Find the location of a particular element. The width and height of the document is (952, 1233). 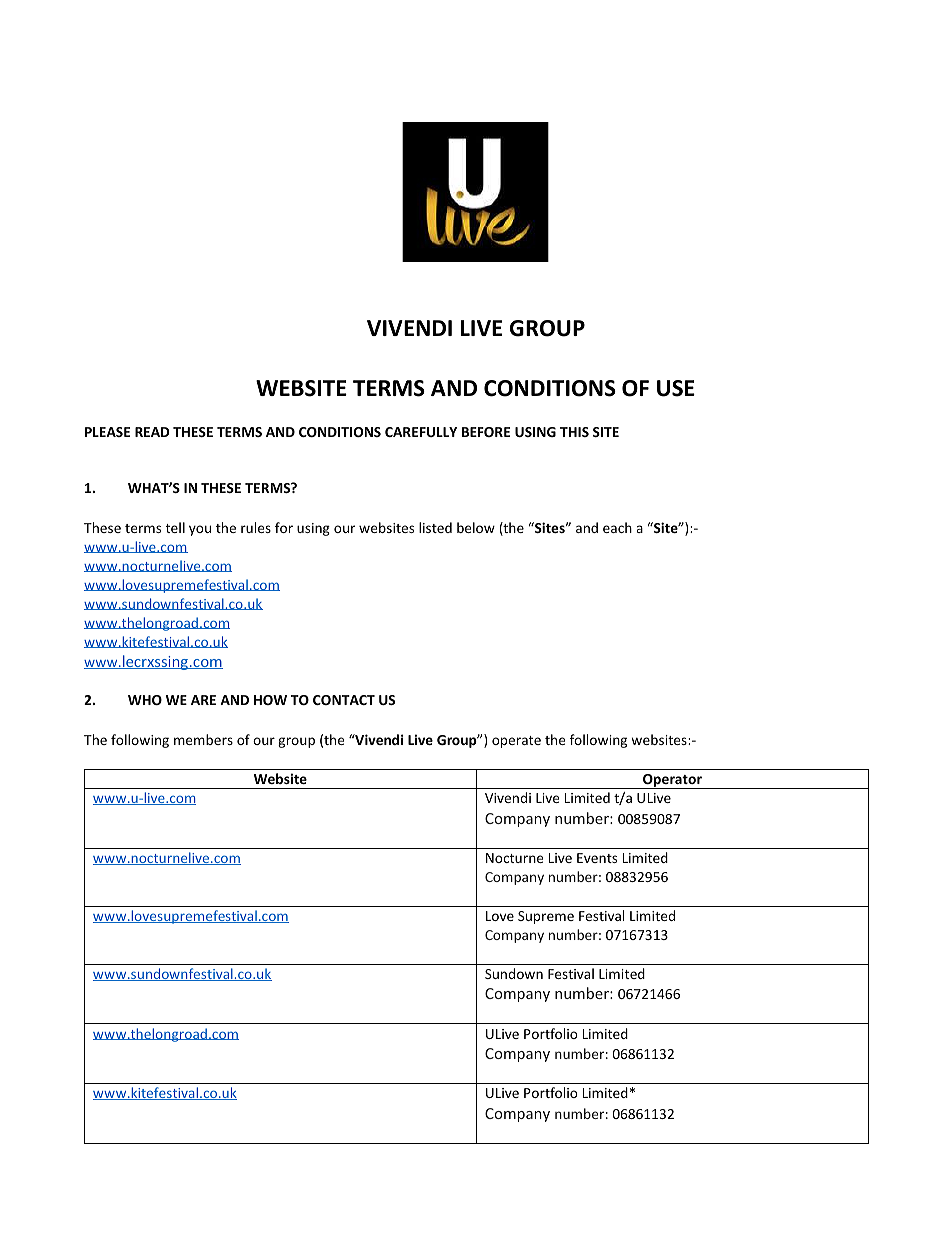

each is located at coordinates (617, 527).
